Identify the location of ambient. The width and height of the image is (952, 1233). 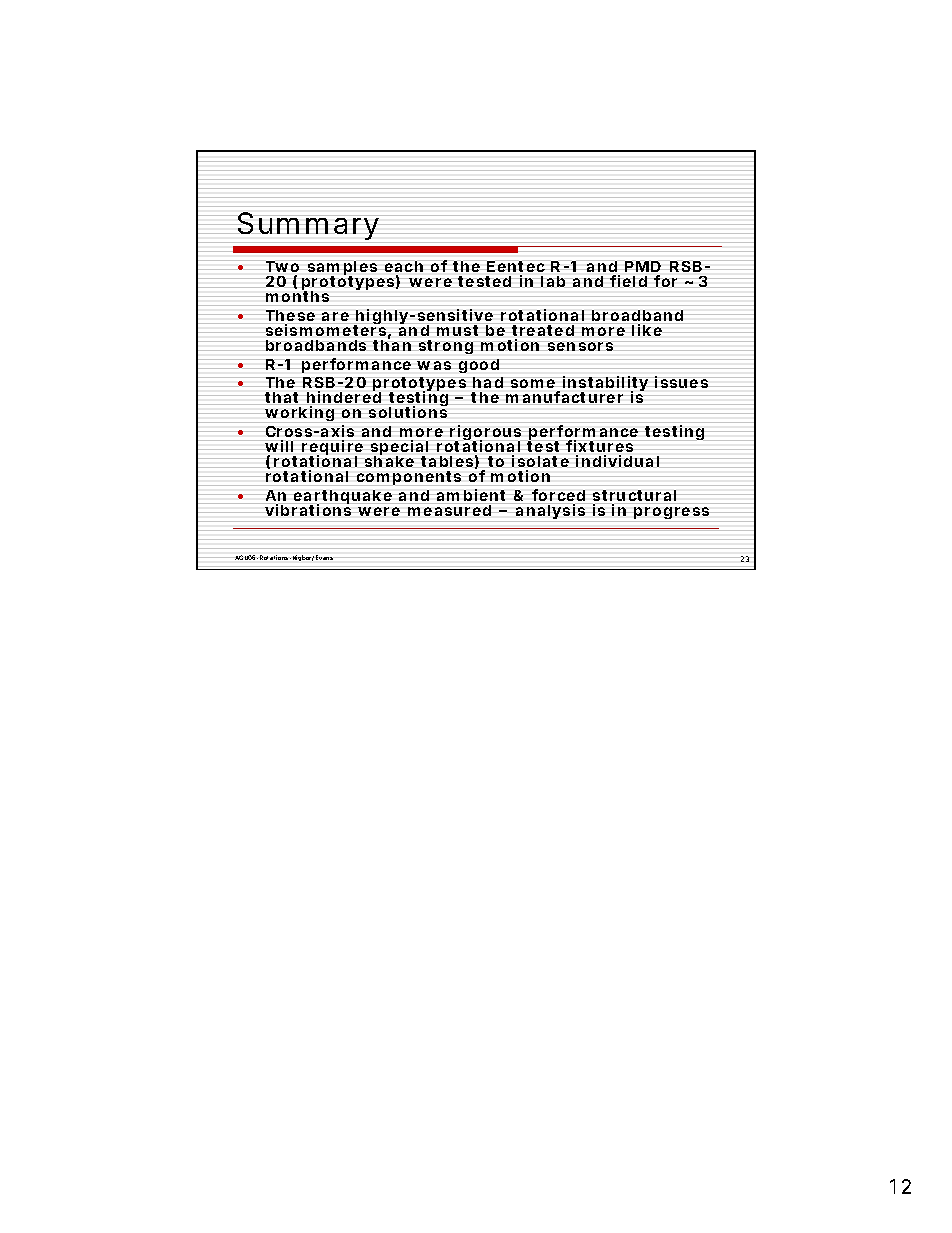
(471, 495).
